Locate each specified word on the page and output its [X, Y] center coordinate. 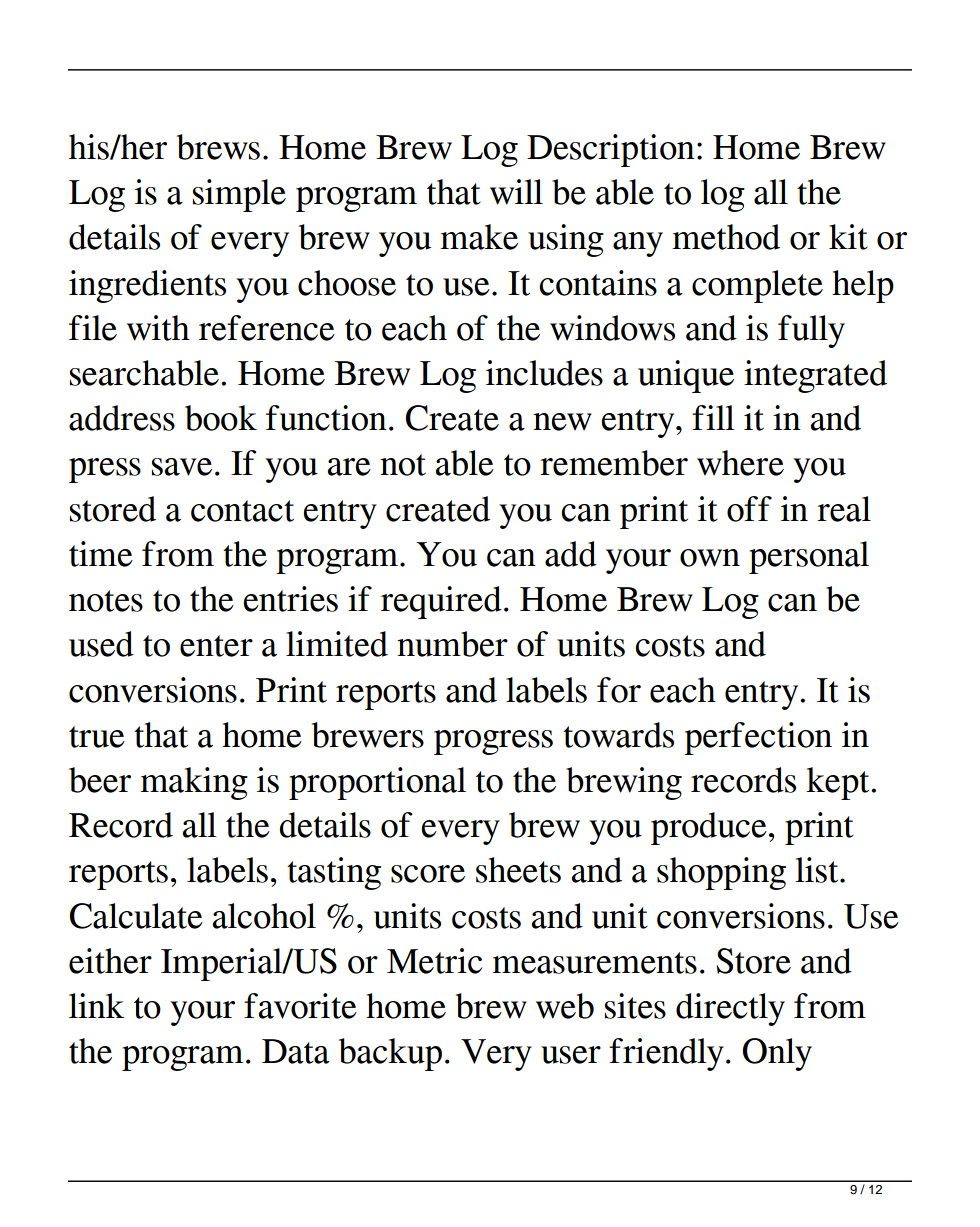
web [565, 1006]
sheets [518, 870]
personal [809, 557]
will [516, 192]
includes [544, 373]
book [221, 418]
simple [239, 195]
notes [106, 601]
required [441, 602]
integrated [815, 376]
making [194, 783]
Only [777, 1054]
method [726, 237]
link [96, 1005]
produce [709, 828]
